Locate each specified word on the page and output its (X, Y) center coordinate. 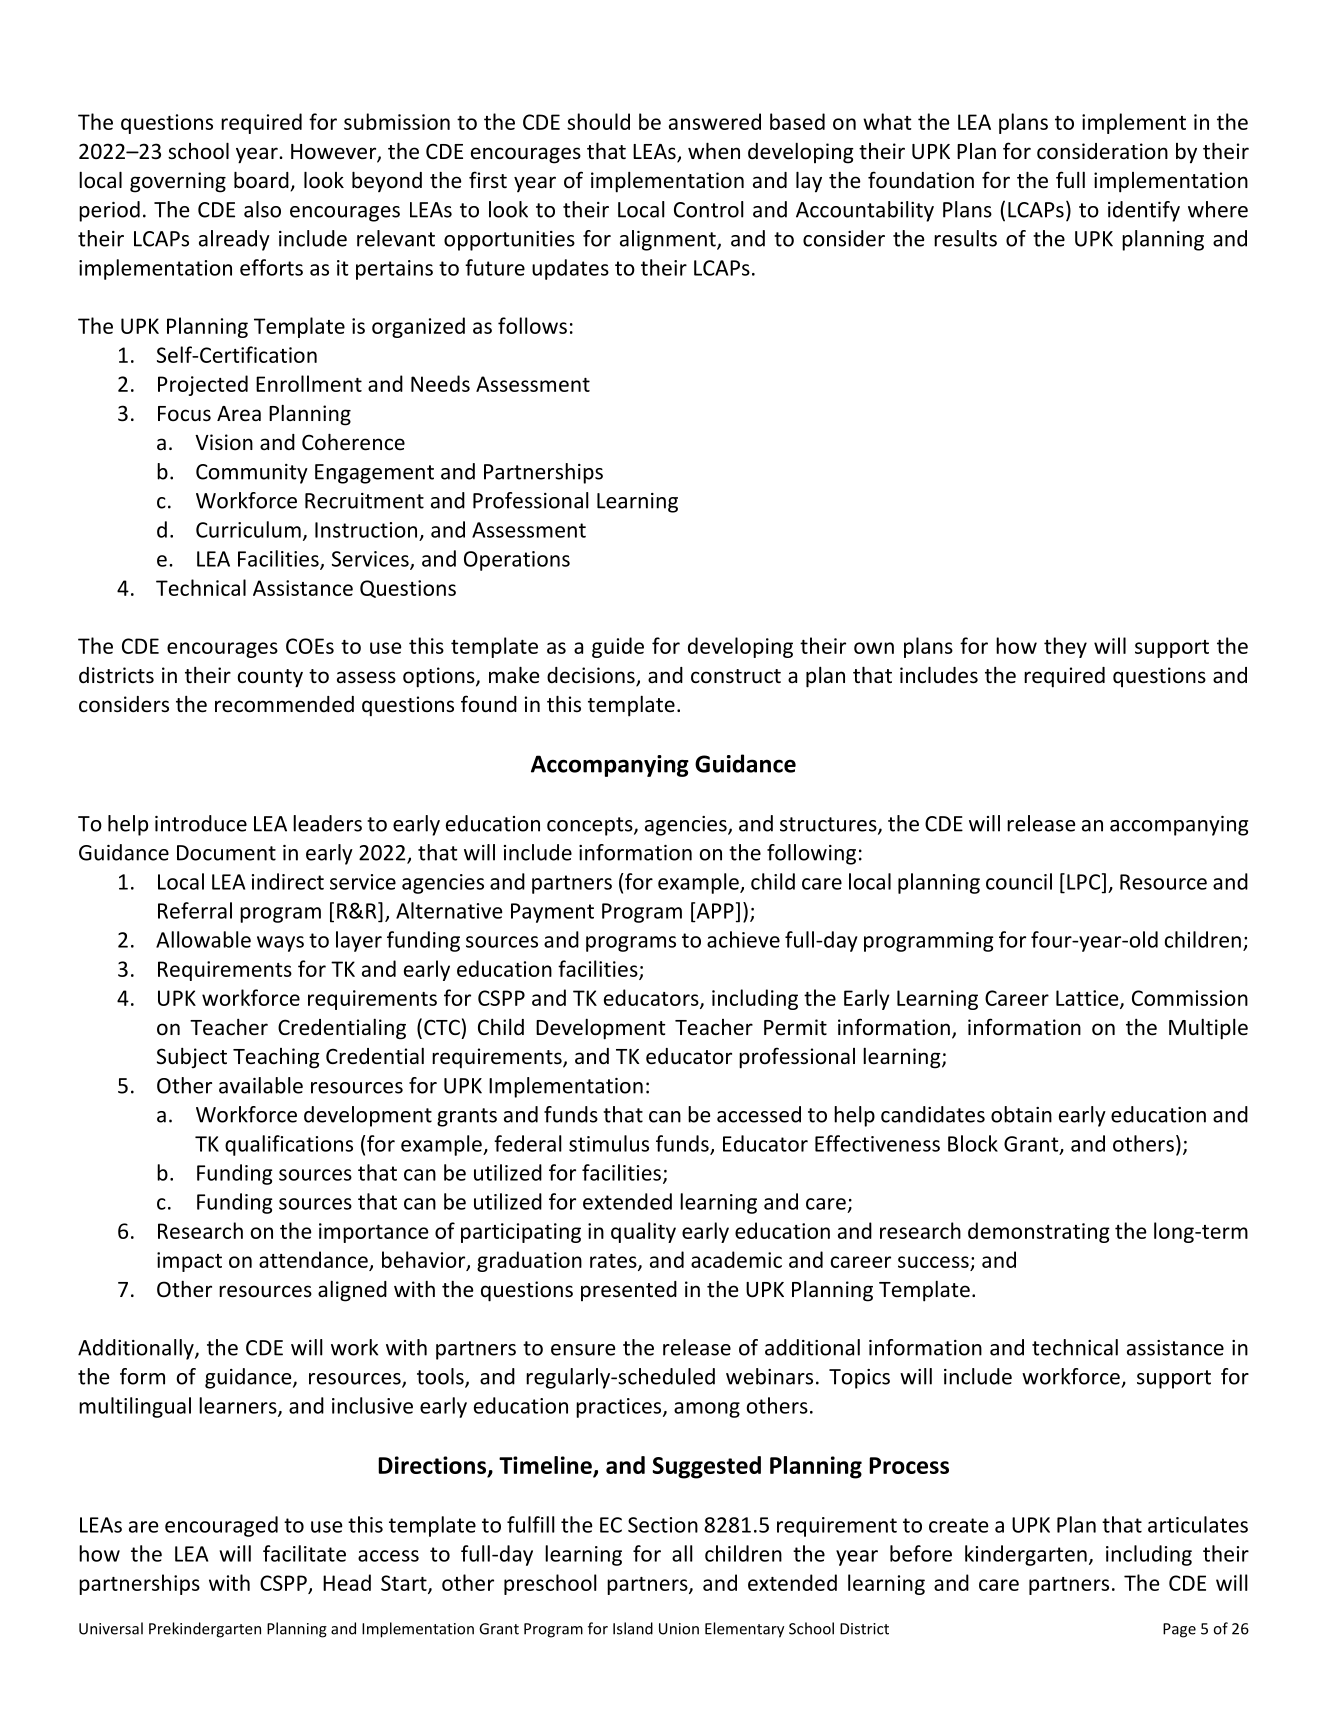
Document (226, 853)
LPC (1083, 882)
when (714, 151)
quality (643, 1232)
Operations (517, 561)
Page (1179, 1630)
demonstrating (1039, 1232)
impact (189, 1262)
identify (1144, 211)
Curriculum (248, 529)
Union (679, 1629)
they (1065, 647)
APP (714, 910)
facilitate (304, 1553)
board (262, 181)
